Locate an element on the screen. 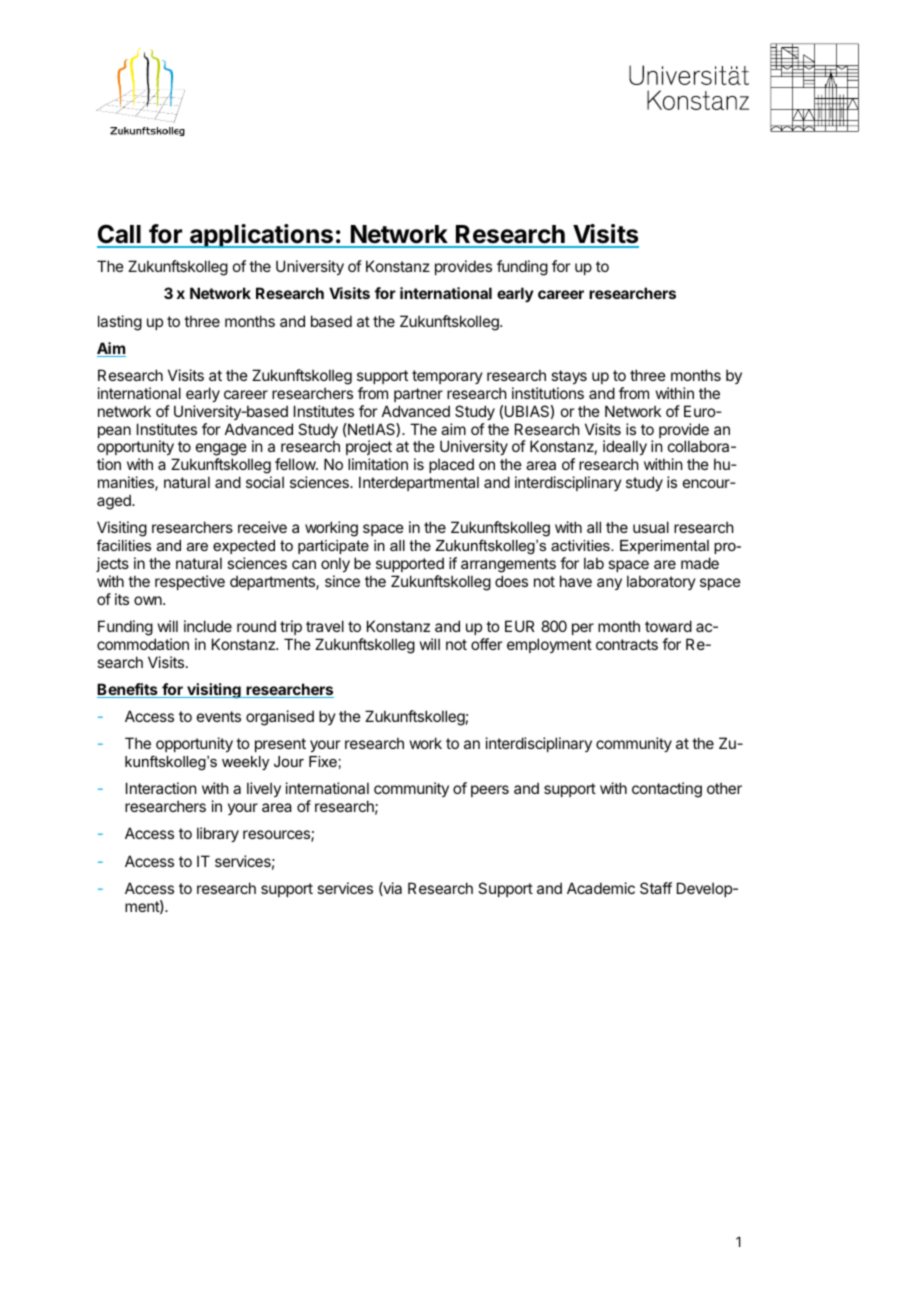 The image size is (924, 1308). own is located at coordinates (149, 600).
